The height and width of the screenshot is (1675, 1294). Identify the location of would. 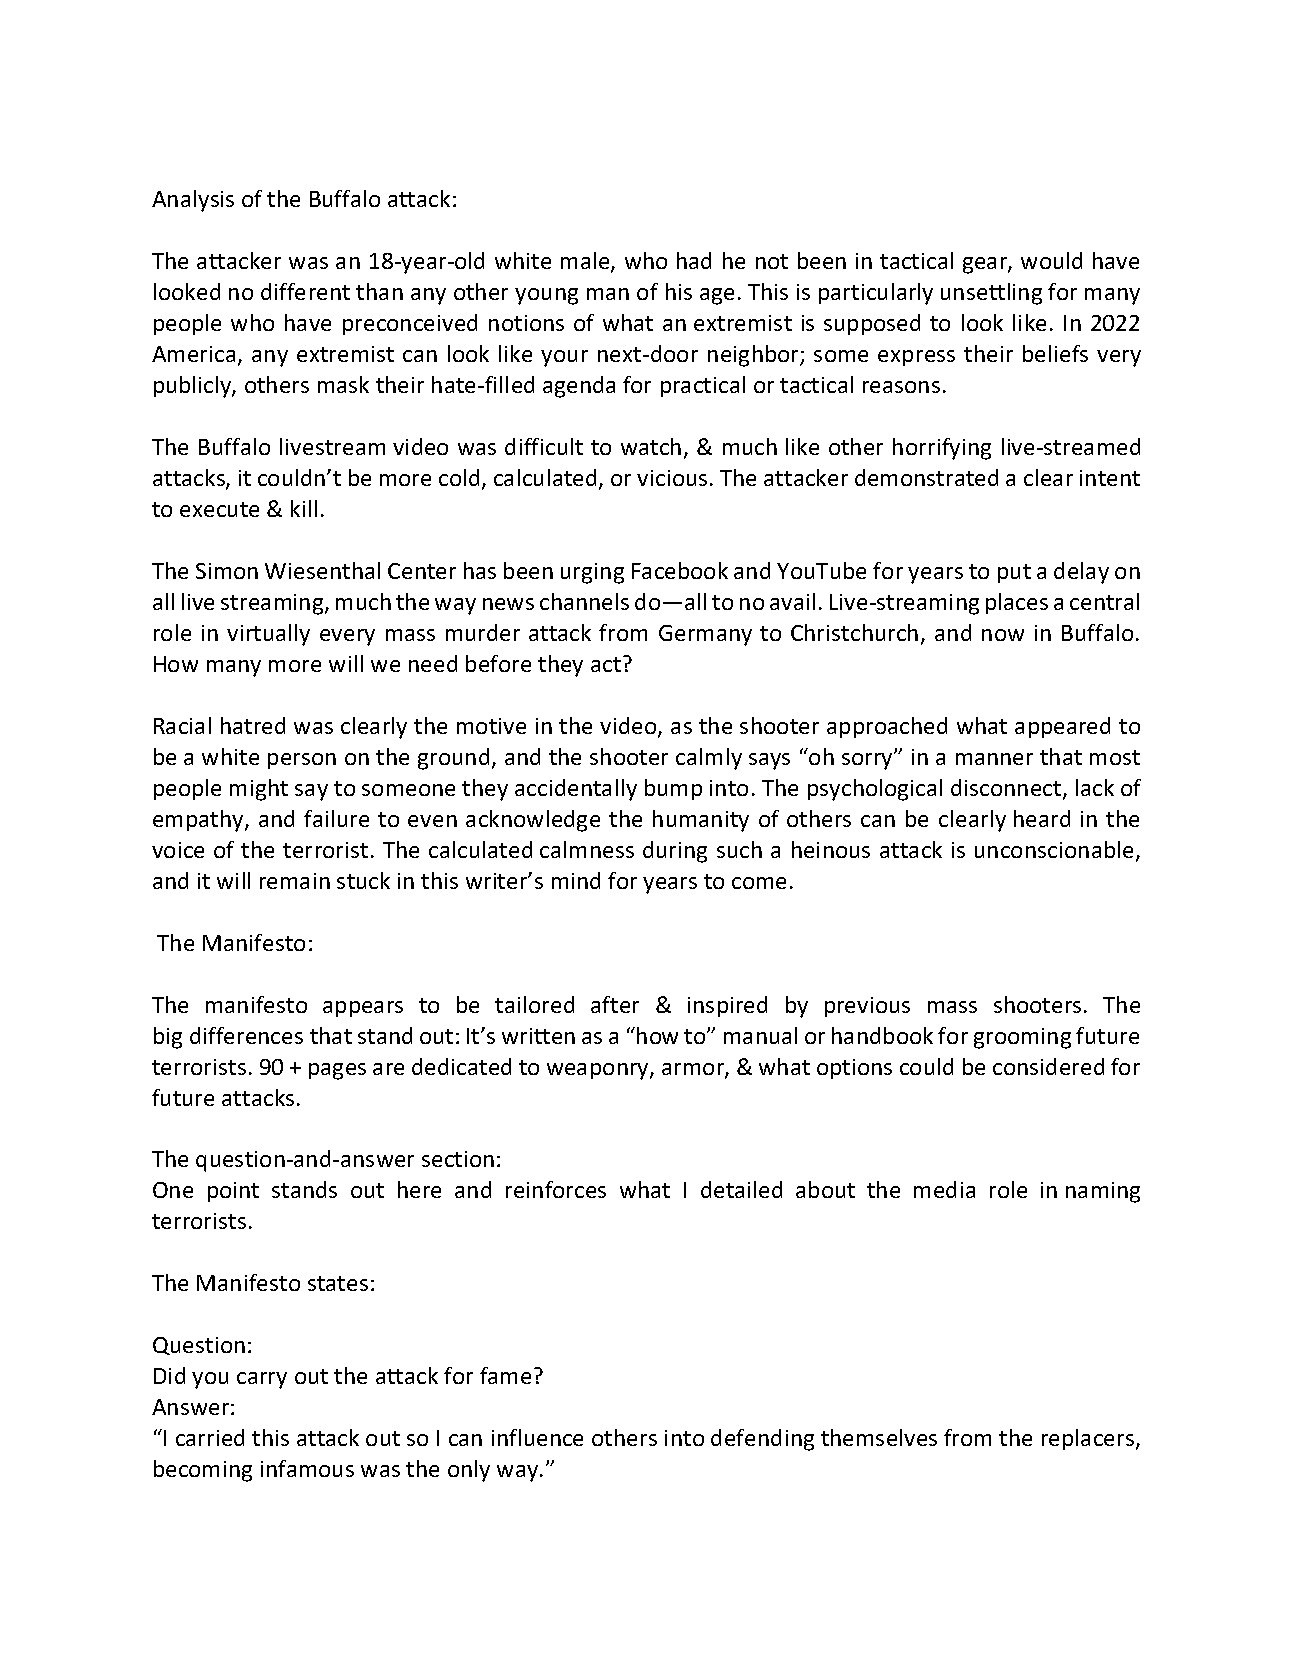
(1051, 260).
